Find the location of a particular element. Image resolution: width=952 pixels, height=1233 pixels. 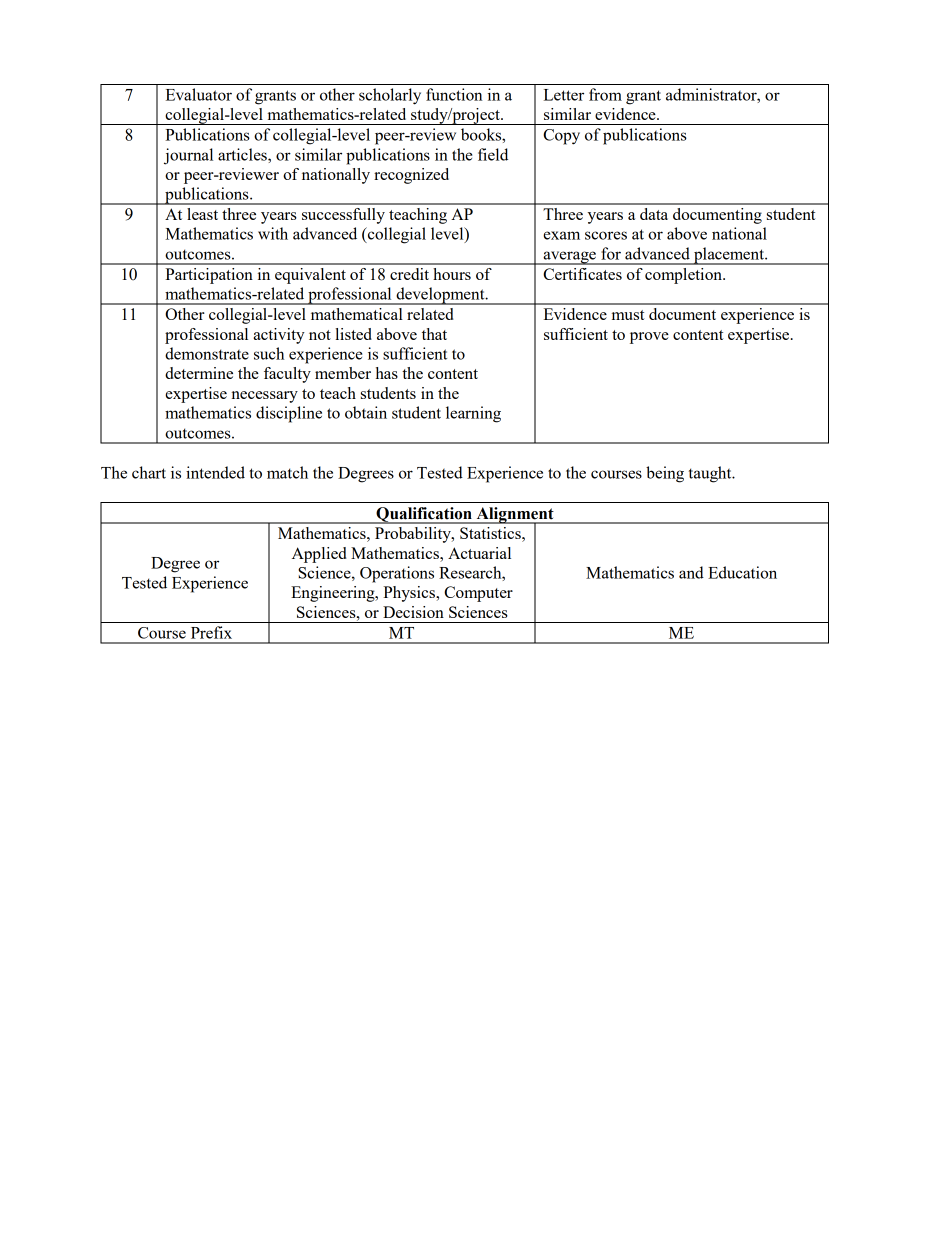

discipline is located at coordinates (289, 414).
